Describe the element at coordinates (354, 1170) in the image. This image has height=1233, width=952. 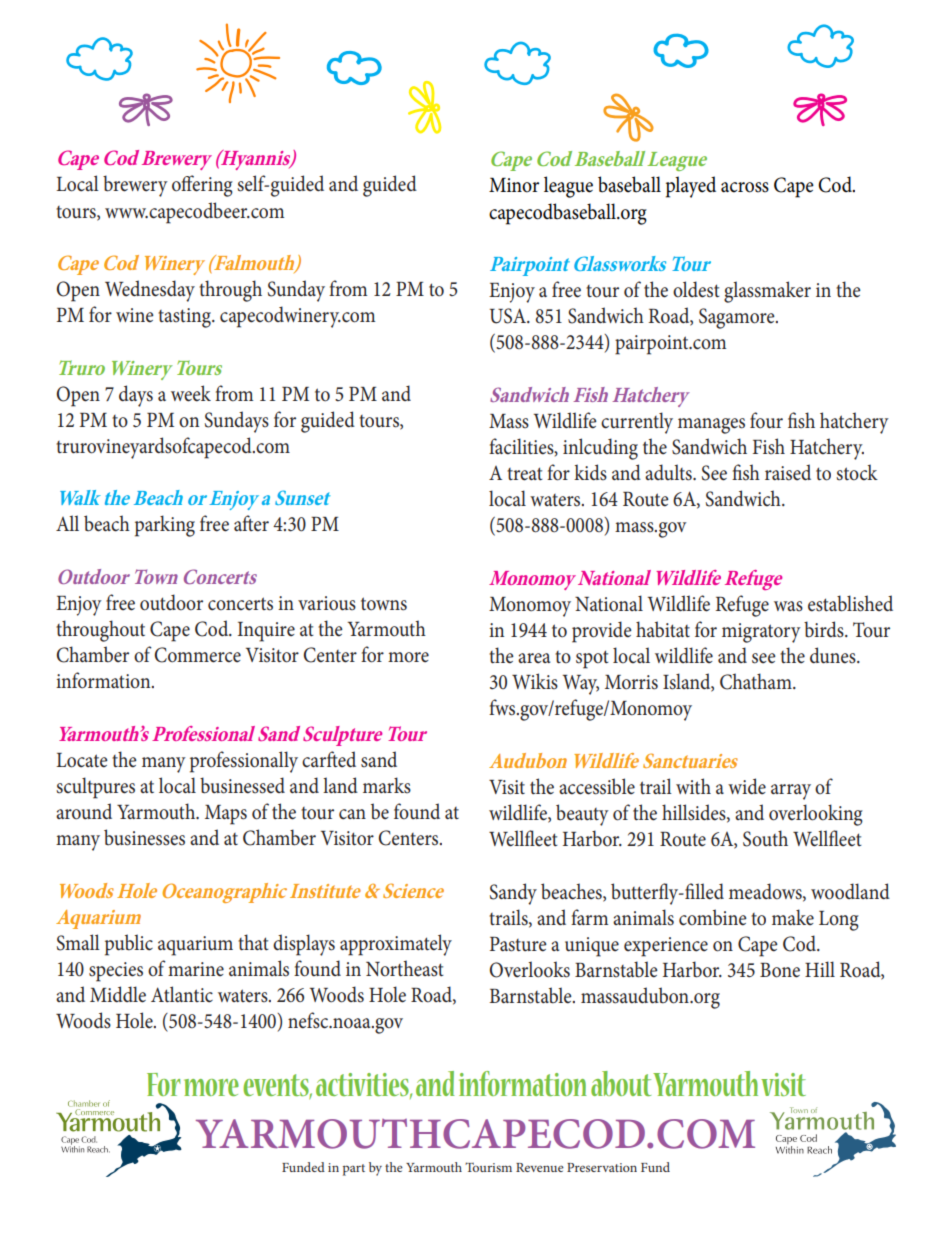
I see `part` at that location.
